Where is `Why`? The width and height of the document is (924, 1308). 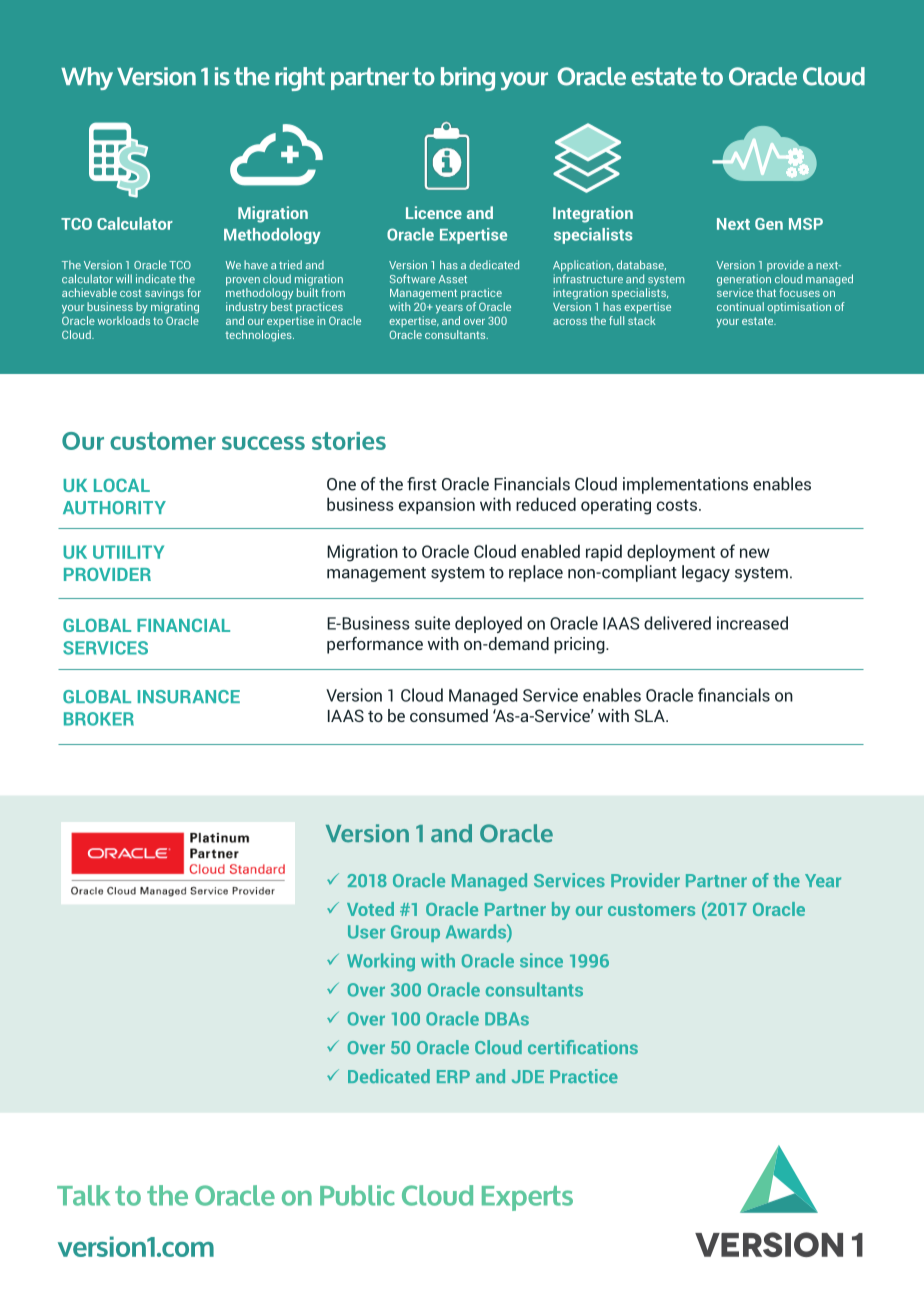 Why is located at coordinates (87, 78).
